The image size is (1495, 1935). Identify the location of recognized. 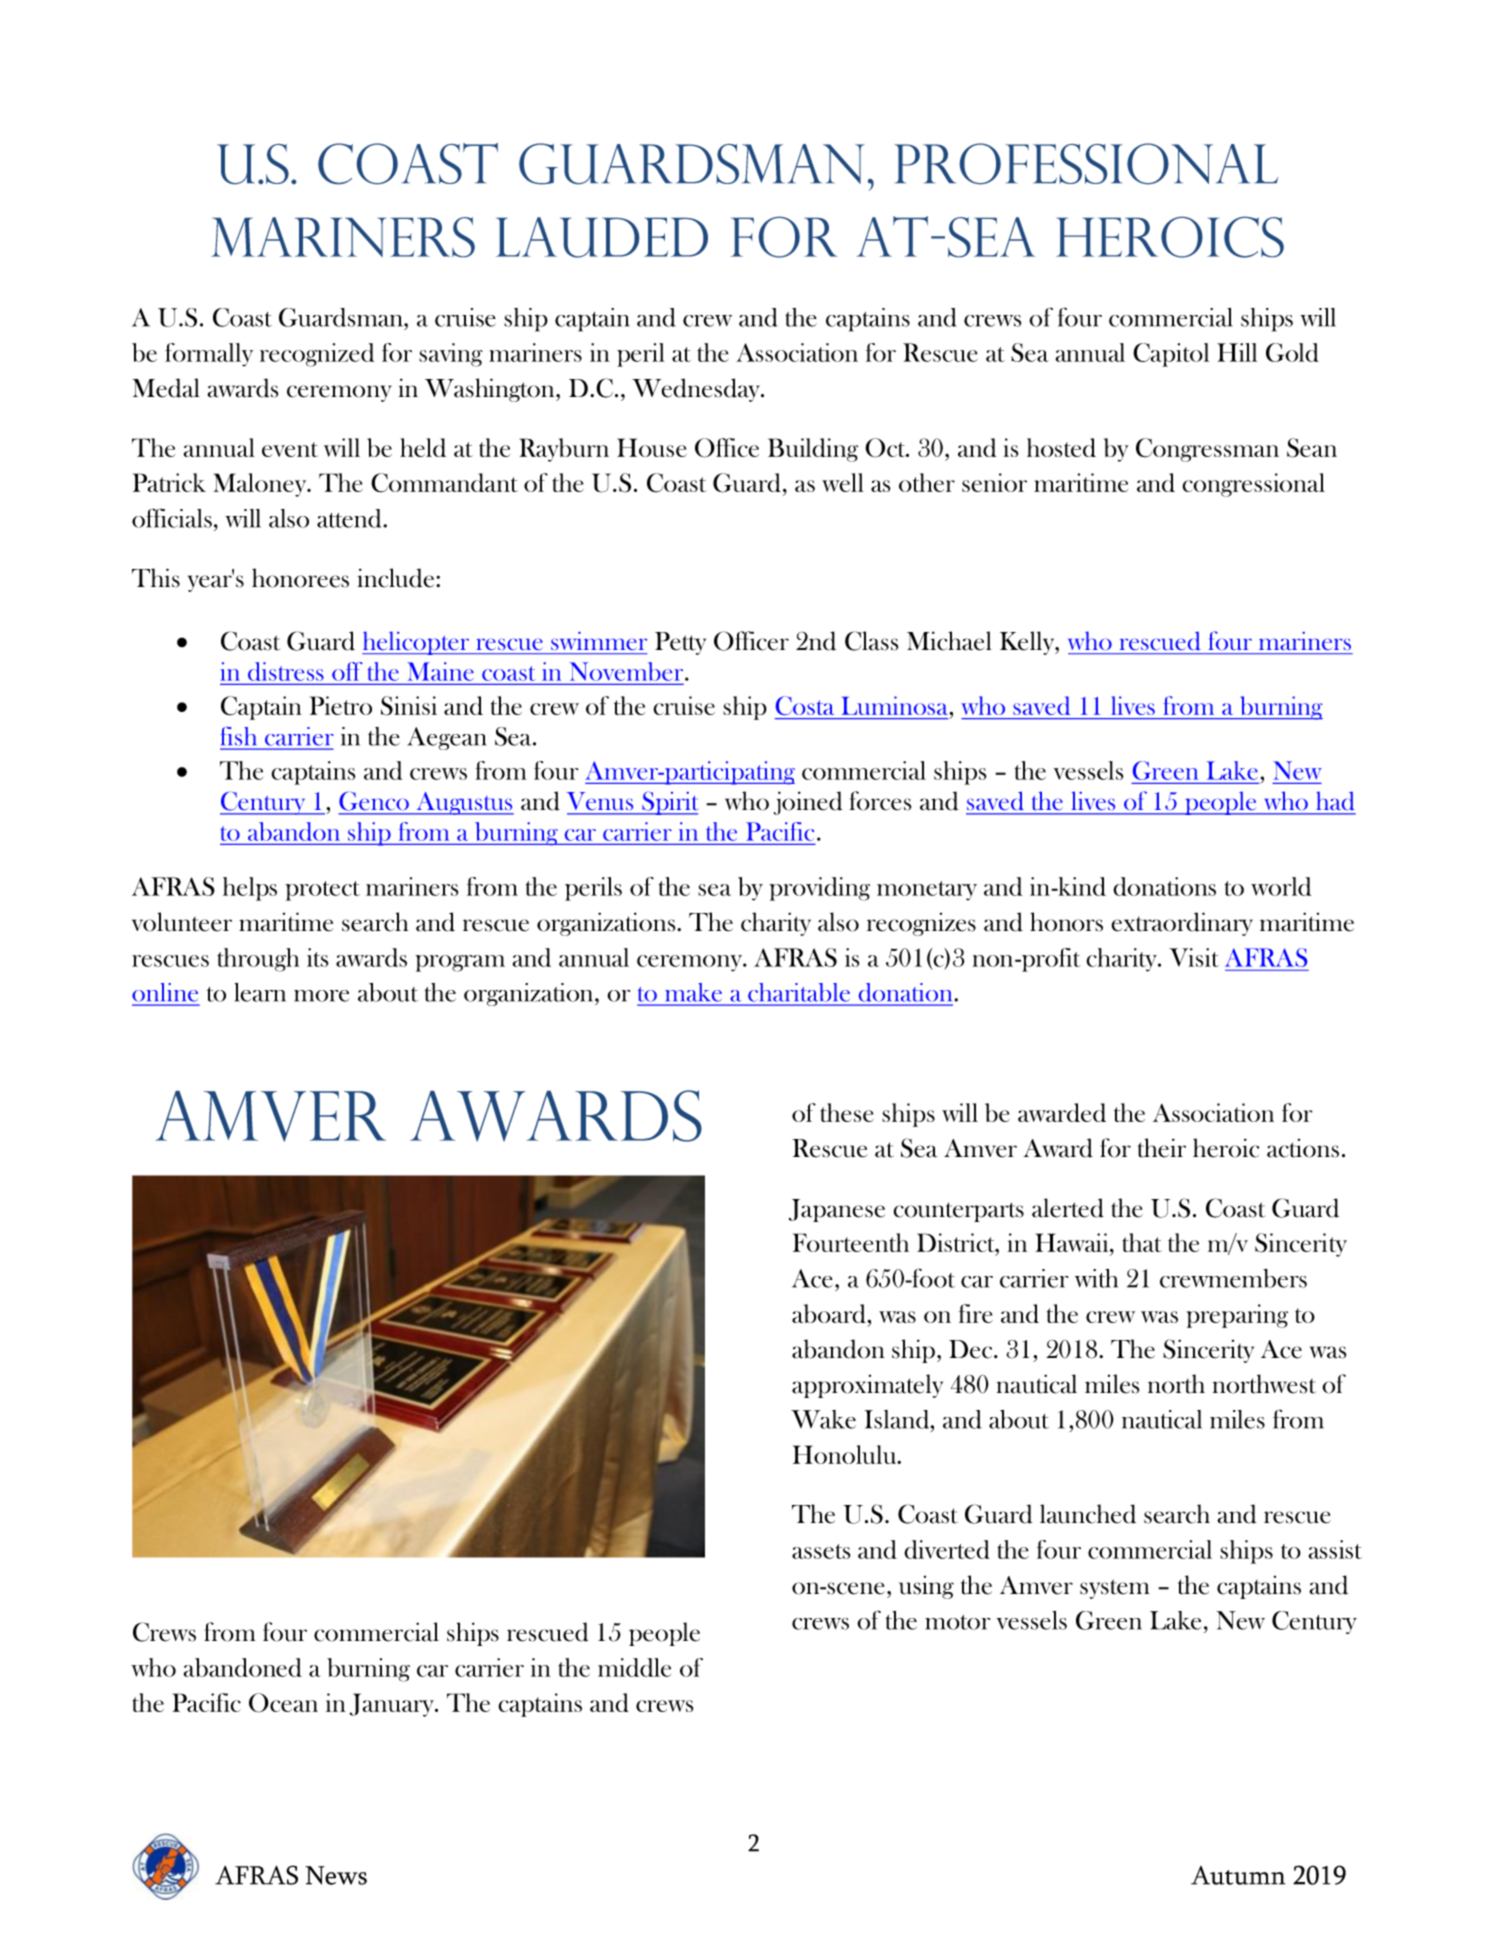
(317, 355).
